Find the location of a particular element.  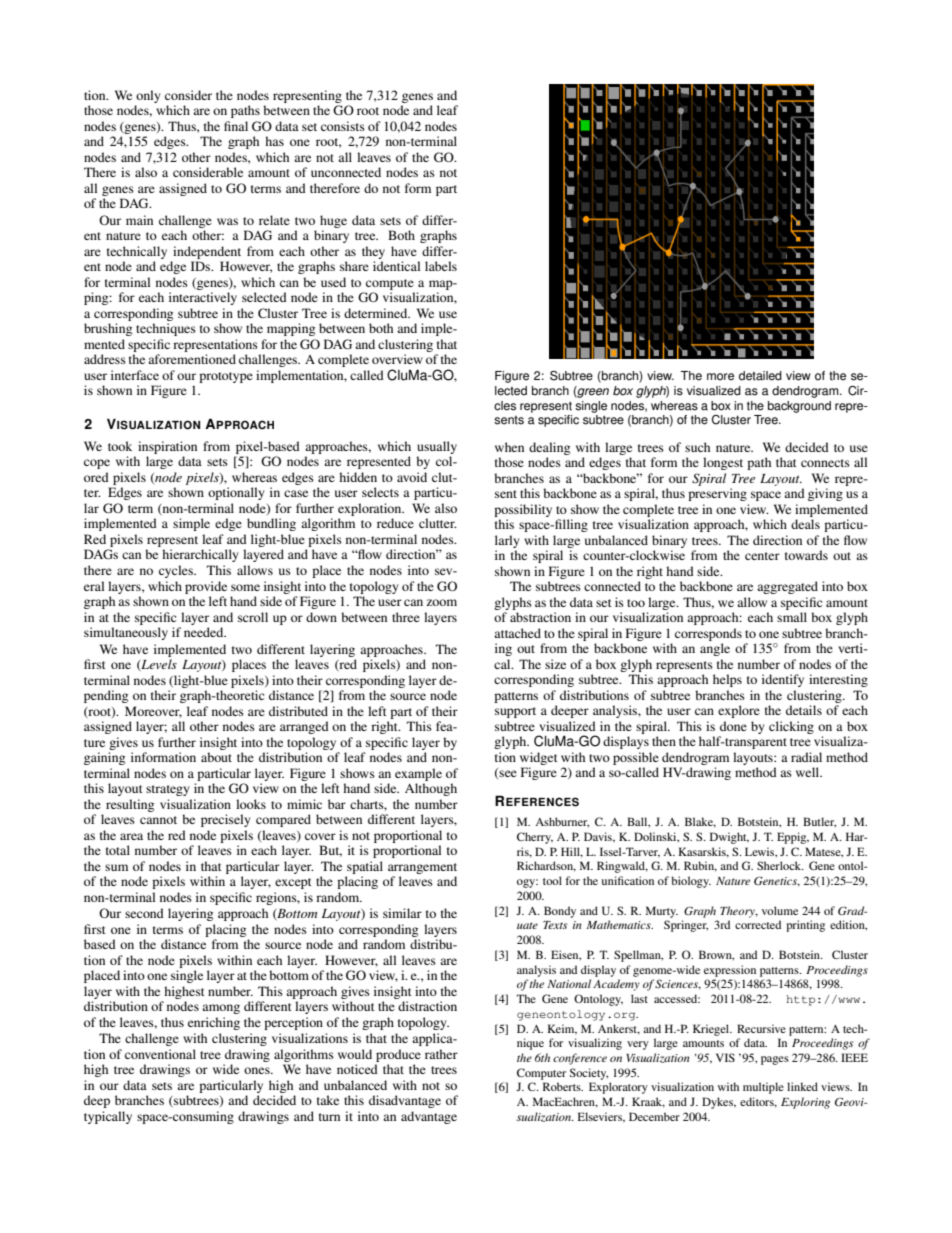

longest is located at coordinates (723, 463).
